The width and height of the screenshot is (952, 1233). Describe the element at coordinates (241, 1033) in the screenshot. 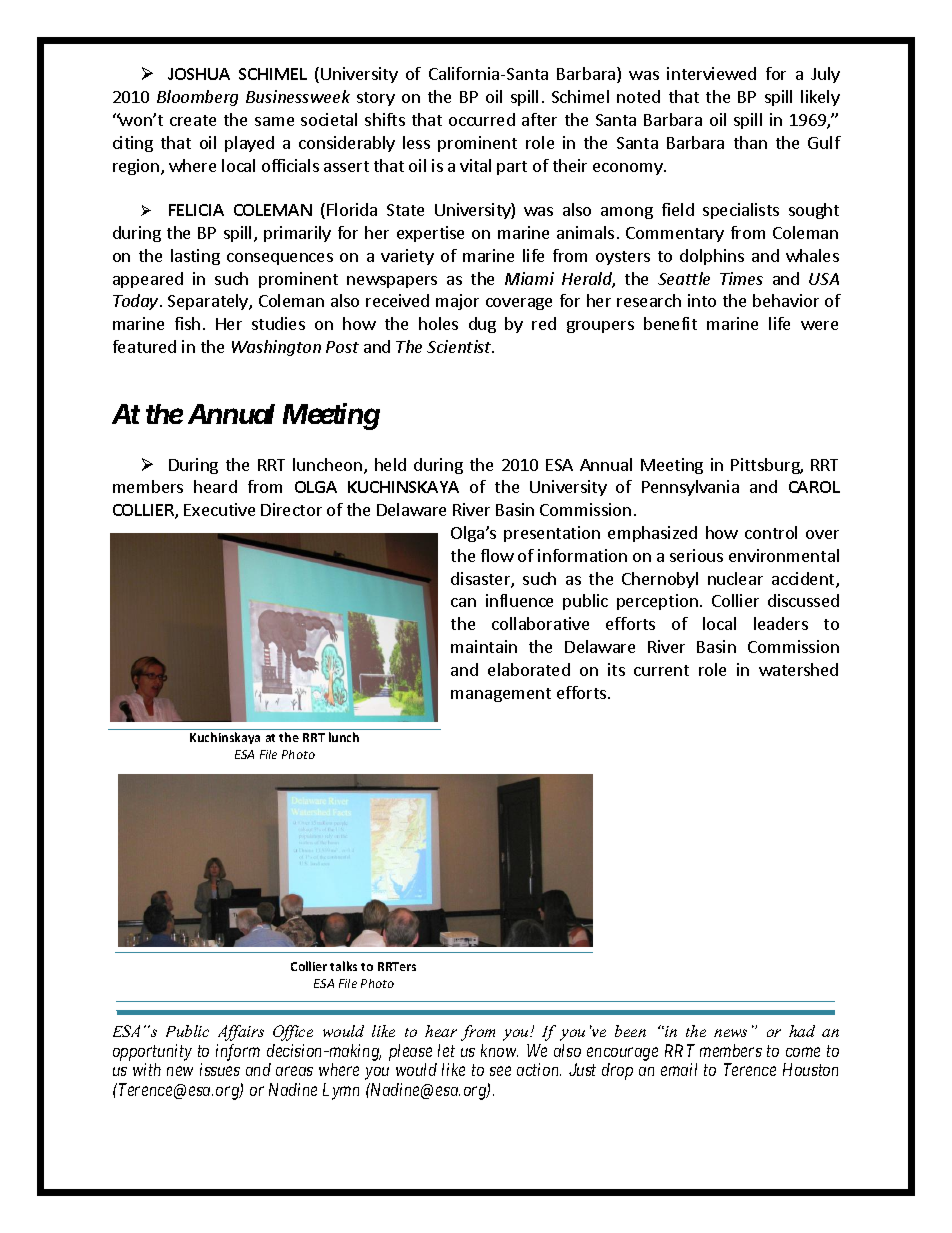

I see `Affairs` at that location.
